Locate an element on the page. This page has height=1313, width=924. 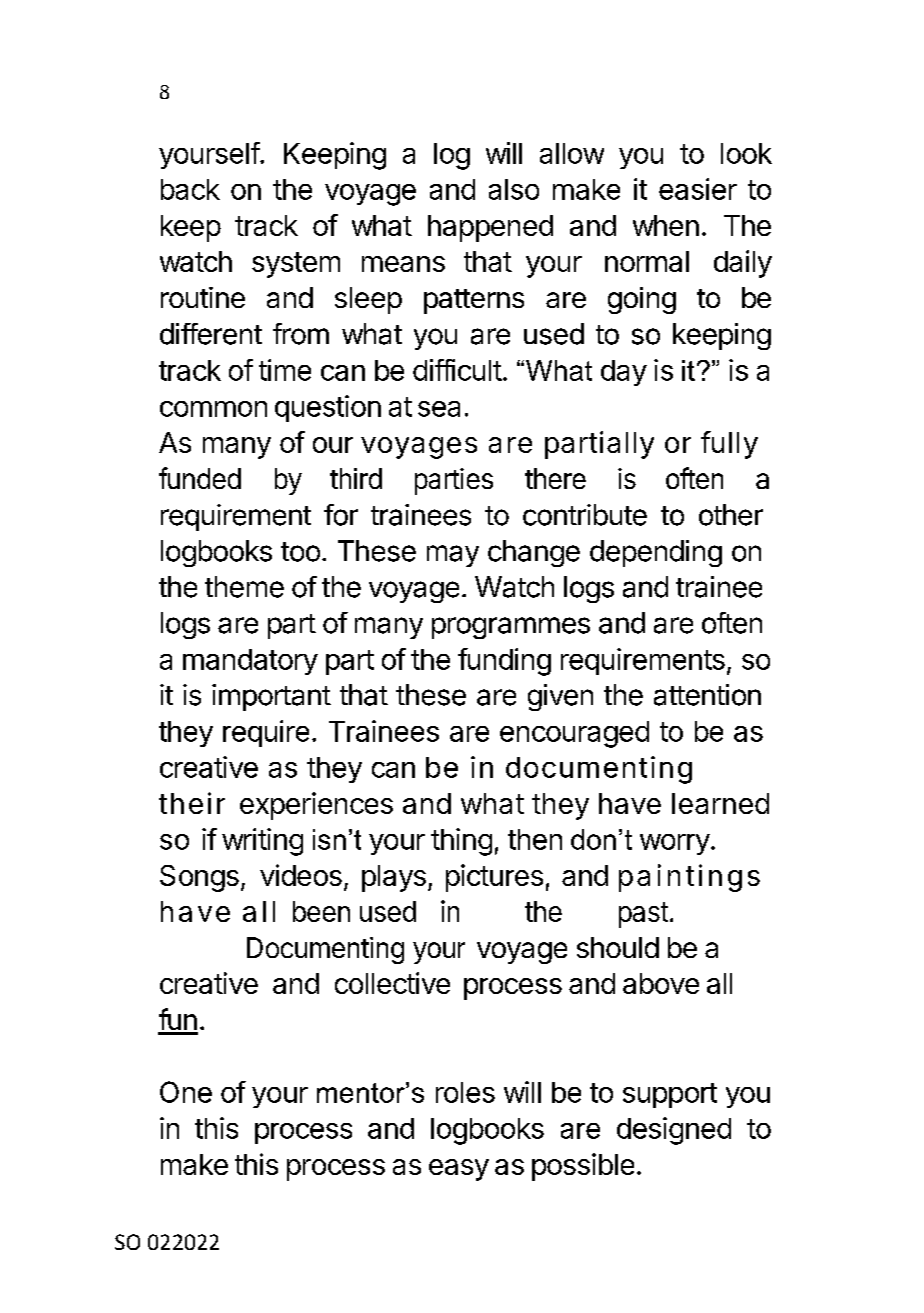
easy is located at coordinates (459, 1170).
